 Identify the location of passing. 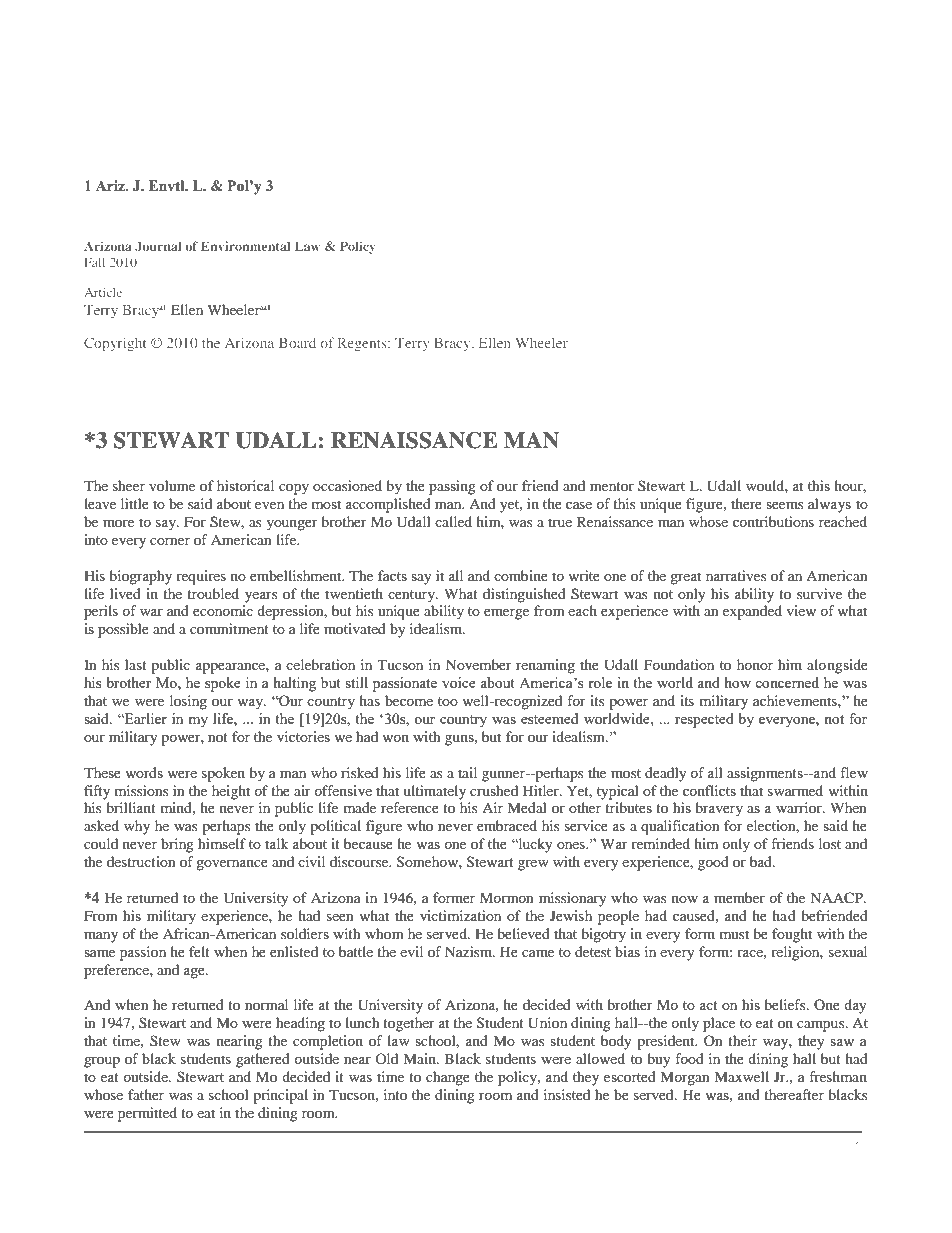
(452, 487).
